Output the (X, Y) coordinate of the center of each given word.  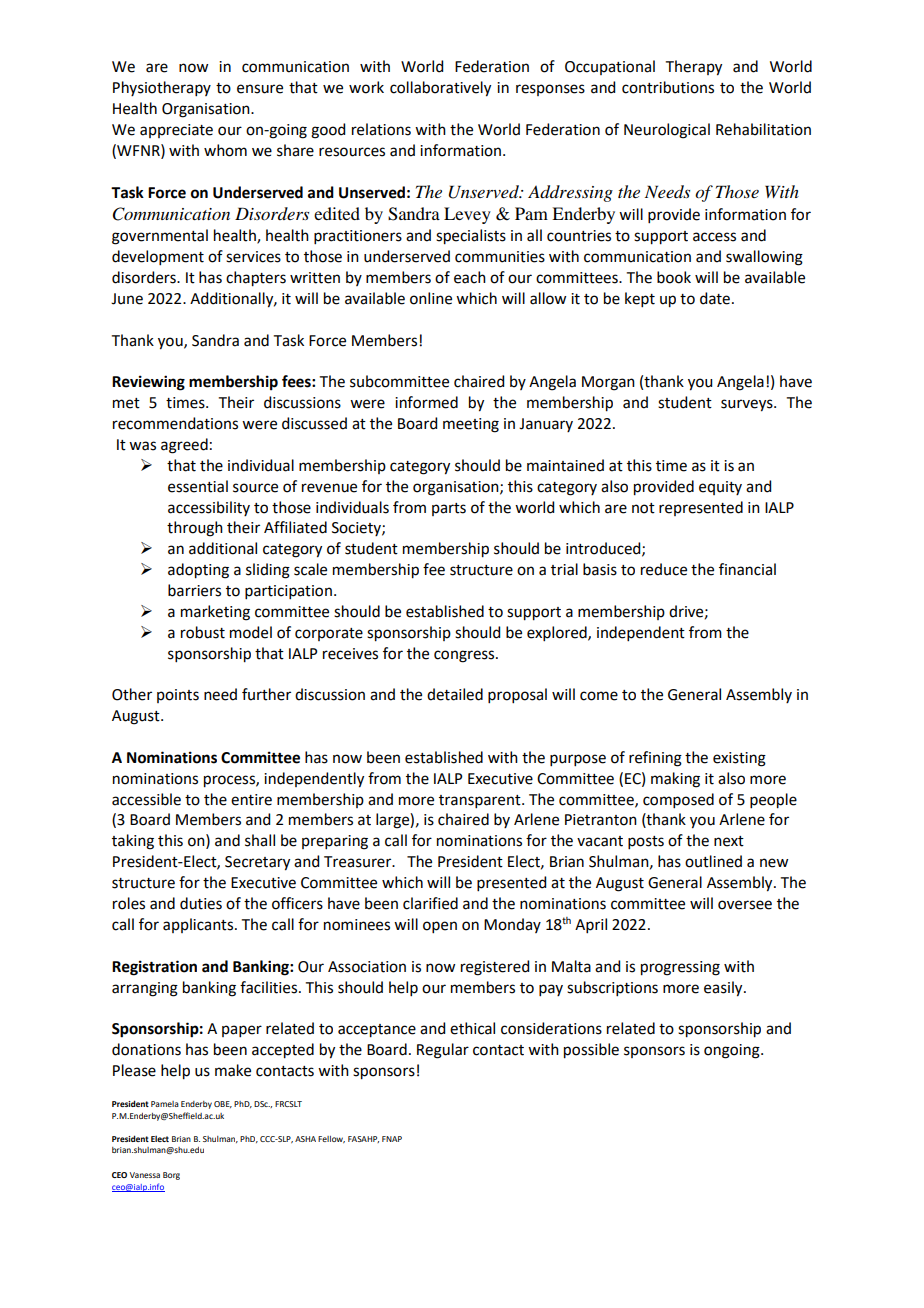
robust (203, 632)
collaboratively (440, 89)
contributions (668, 87)
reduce (664, 569)
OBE (223, 1104)
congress (465, 656)
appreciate (176, 131)
